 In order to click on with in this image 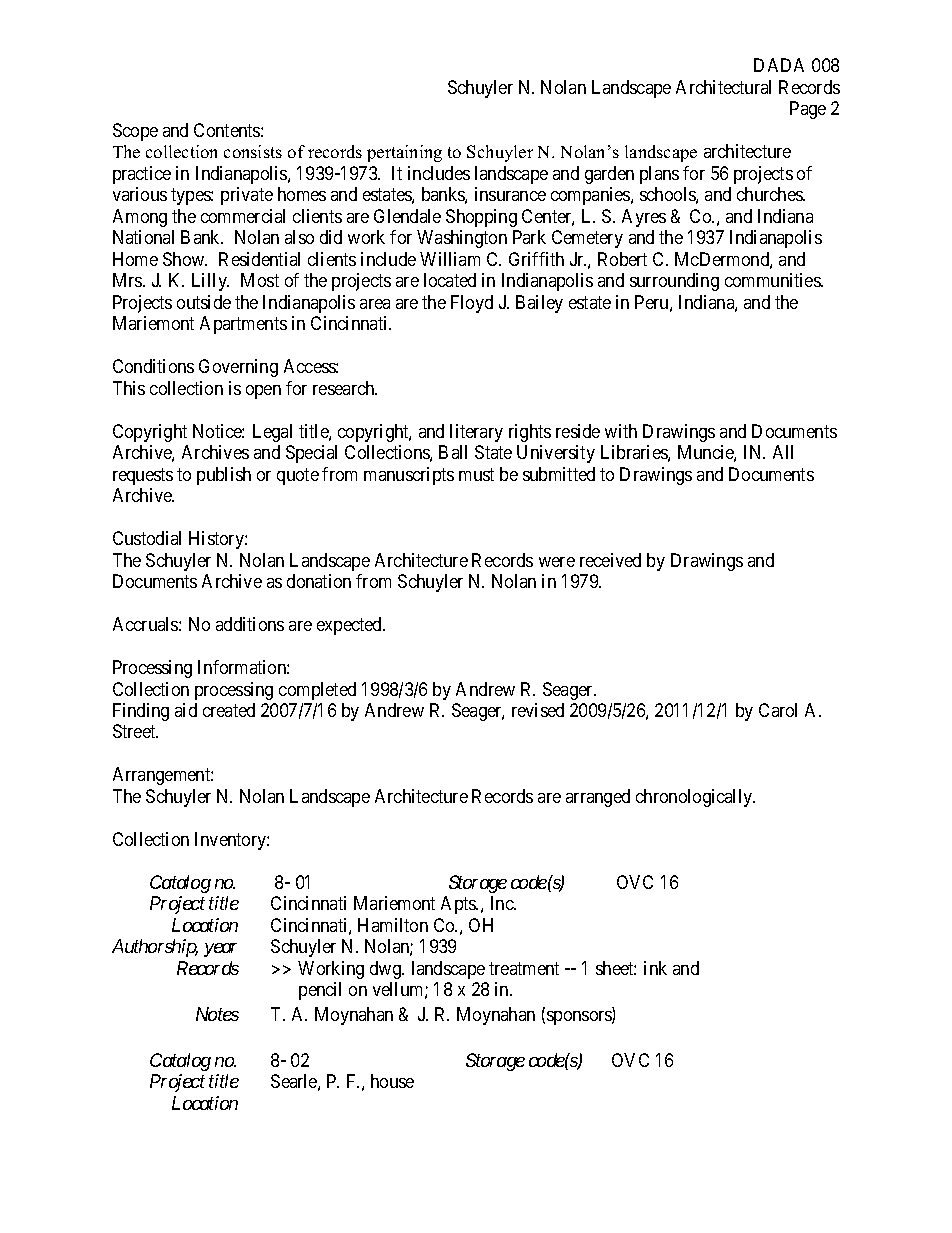, I will do `click(621, 431)`.
